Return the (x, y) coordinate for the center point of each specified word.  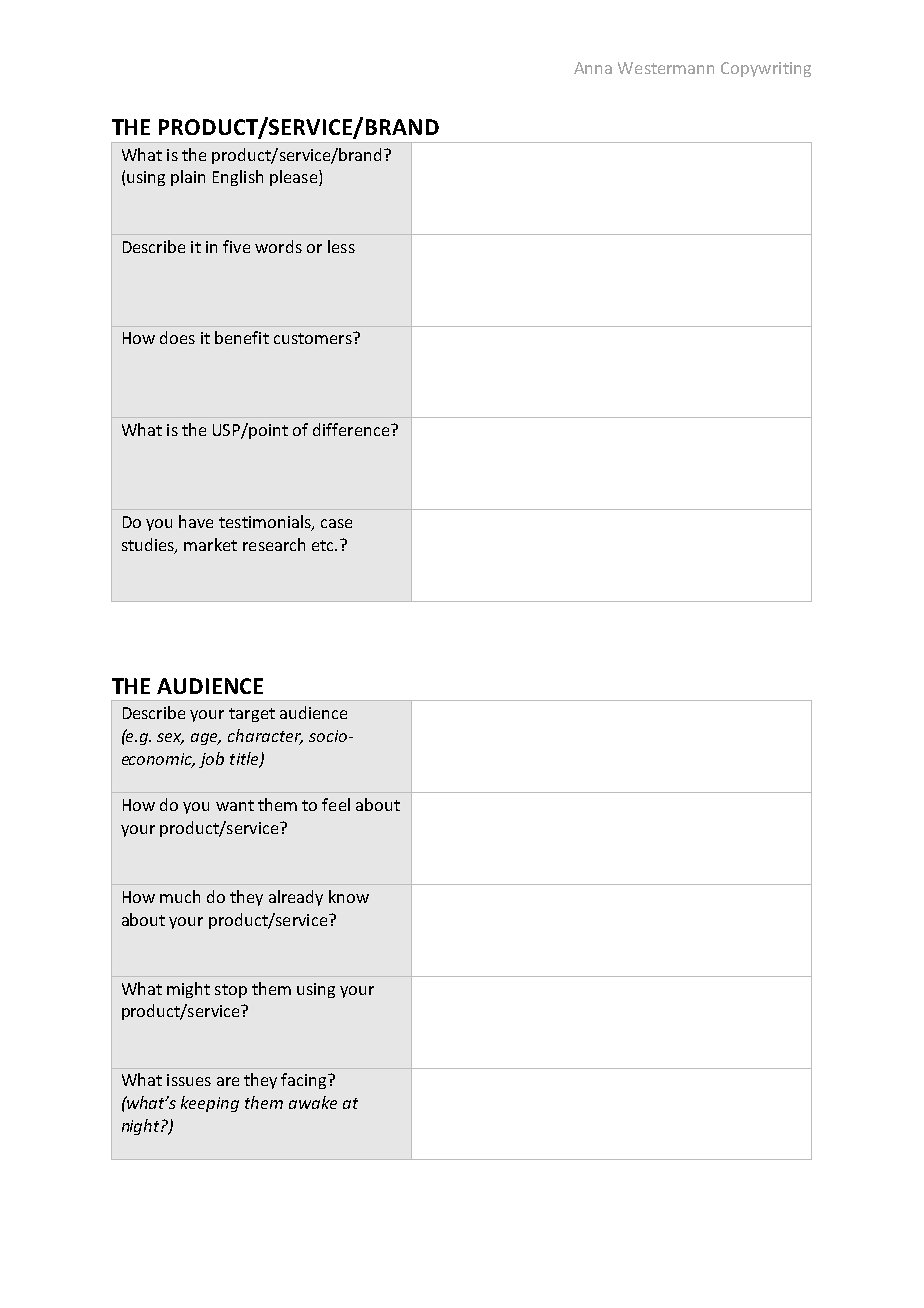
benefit (242, 337)
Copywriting (766, 69)
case (336, 523)
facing (305, 1081)
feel (336, 804)
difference (352, 429)
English (238, 178)
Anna (593, 68)
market (210, 544)
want (235, 805)
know (349, 896)
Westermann (666, 68)
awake (313, 1102)
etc (324, 545)
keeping (210, 1104)
